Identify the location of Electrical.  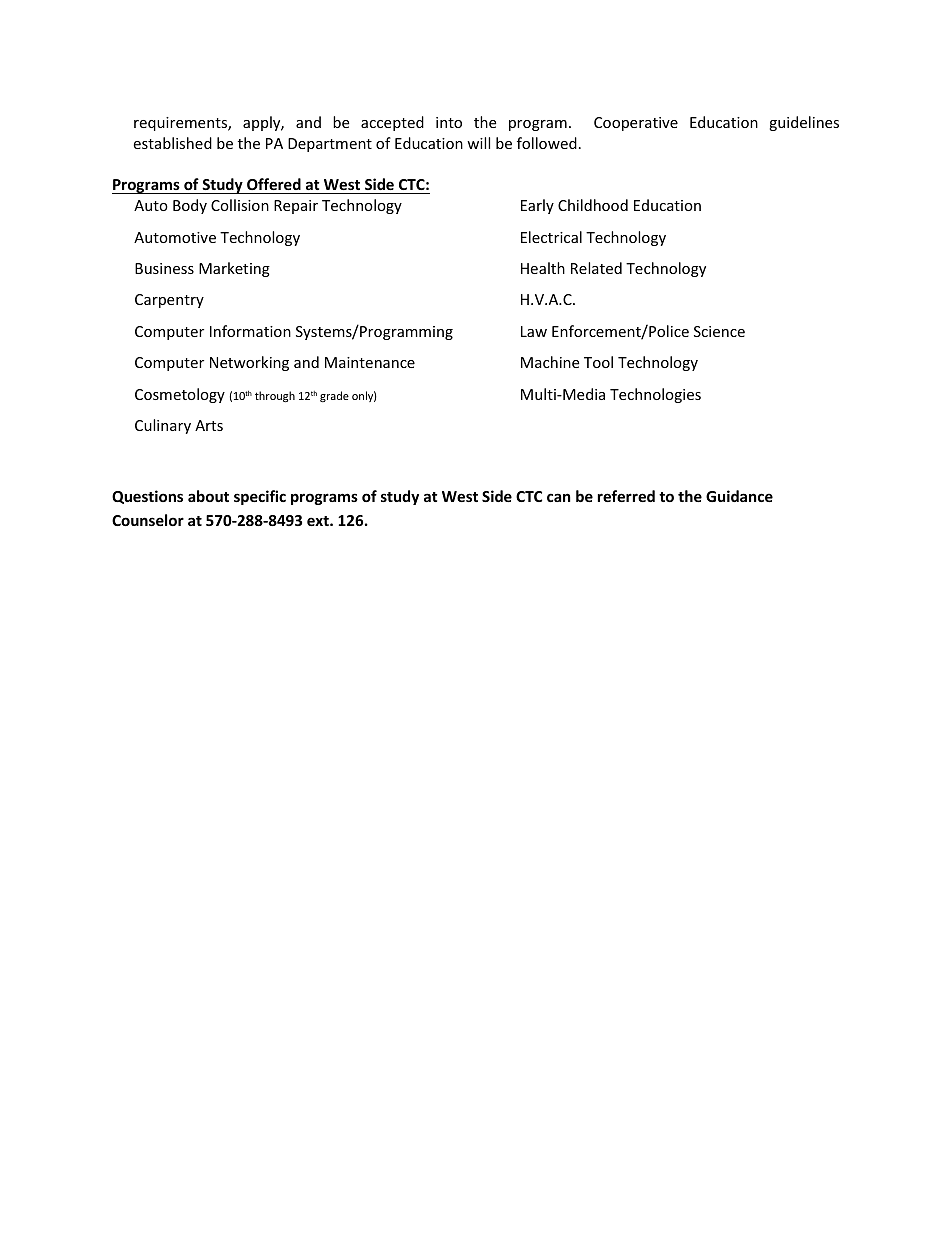
(551, 237).
